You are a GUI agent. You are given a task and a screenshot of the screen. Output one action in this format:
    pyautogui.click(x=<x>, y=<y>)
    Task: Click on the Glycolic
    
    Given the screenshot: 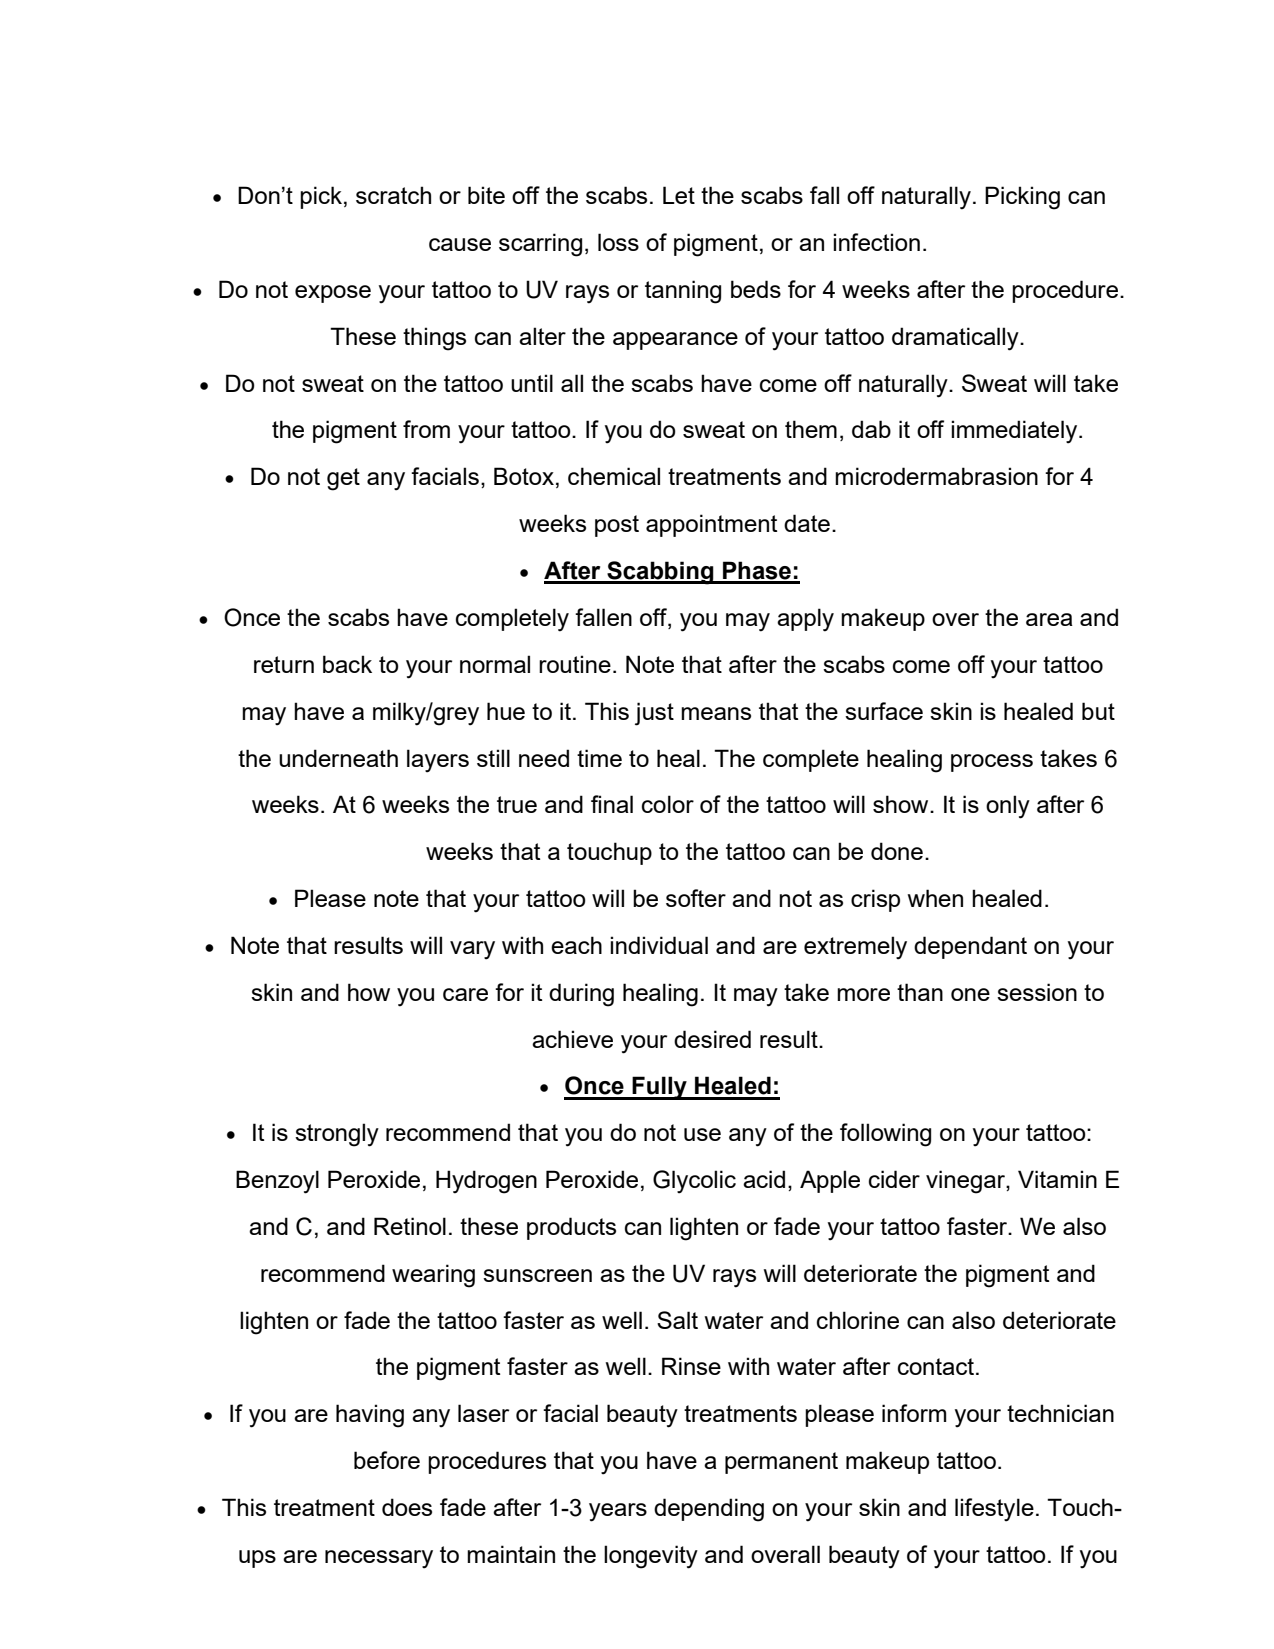 What is the action you would take?
    pyautogui.click(x=694, y=1182)
